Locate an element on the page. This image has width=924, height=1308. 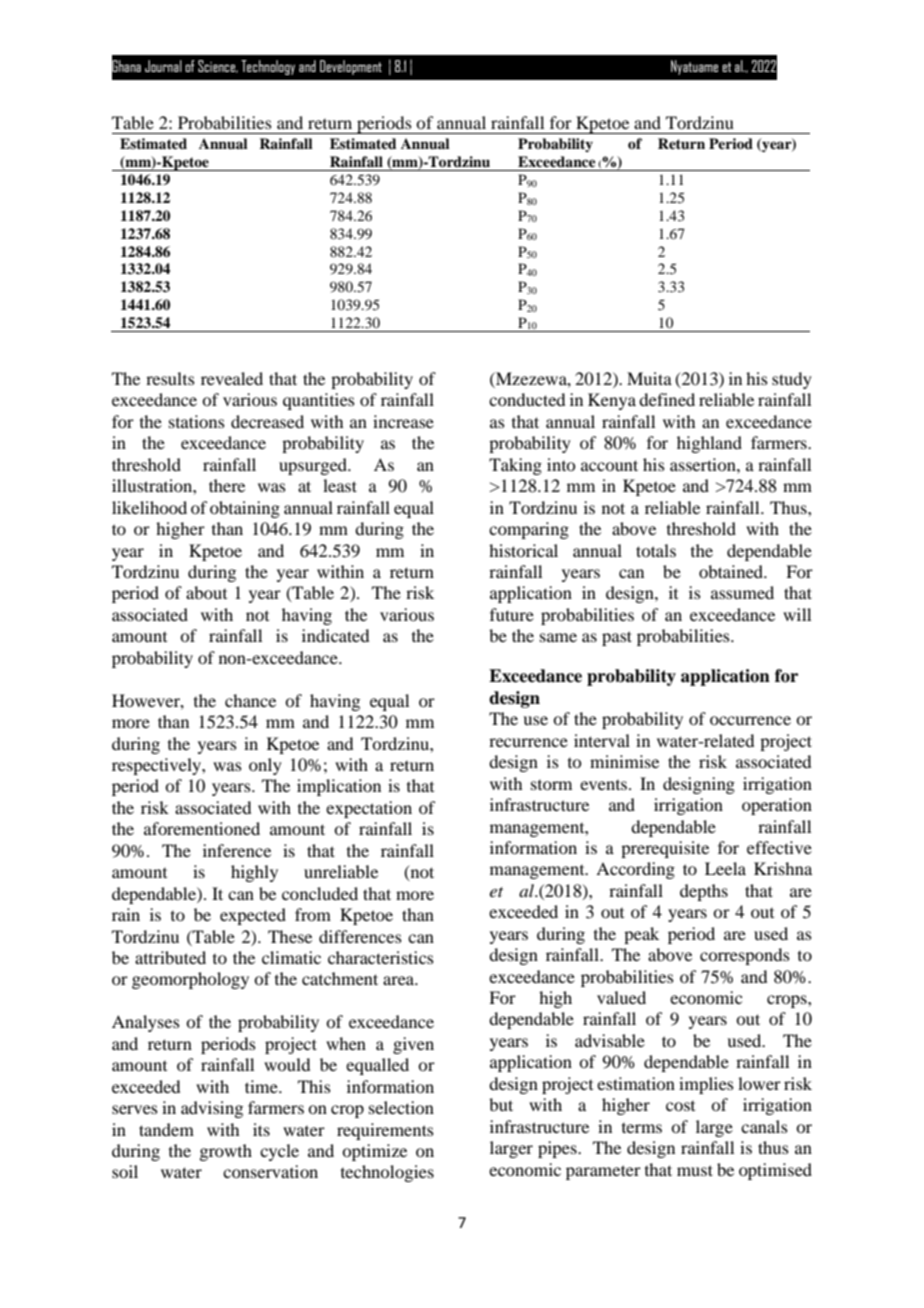
defined is located at coordinates (667, 399).
